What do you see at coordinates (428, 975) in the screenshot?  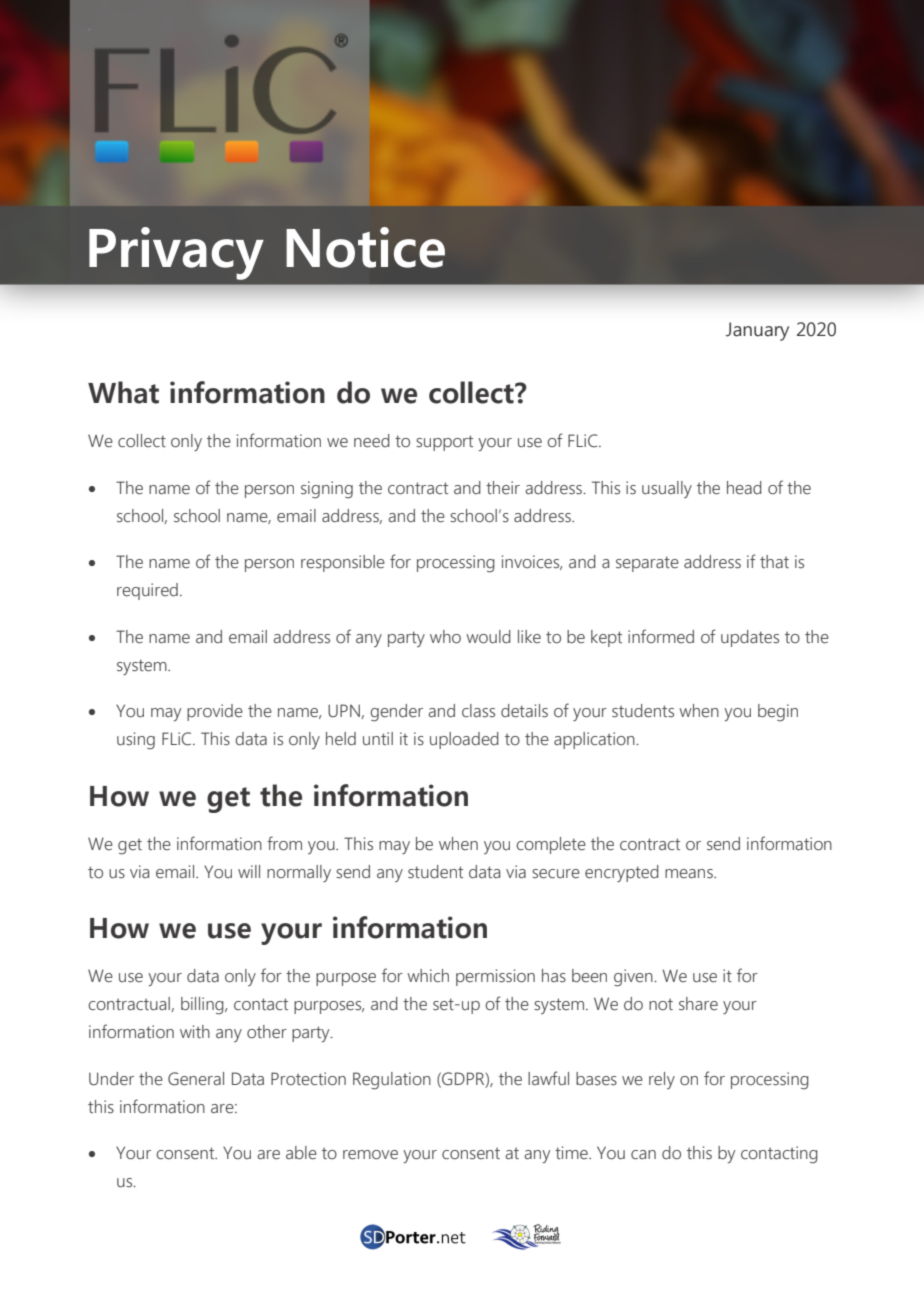 I see `which` at bounding box center [428, 975].
